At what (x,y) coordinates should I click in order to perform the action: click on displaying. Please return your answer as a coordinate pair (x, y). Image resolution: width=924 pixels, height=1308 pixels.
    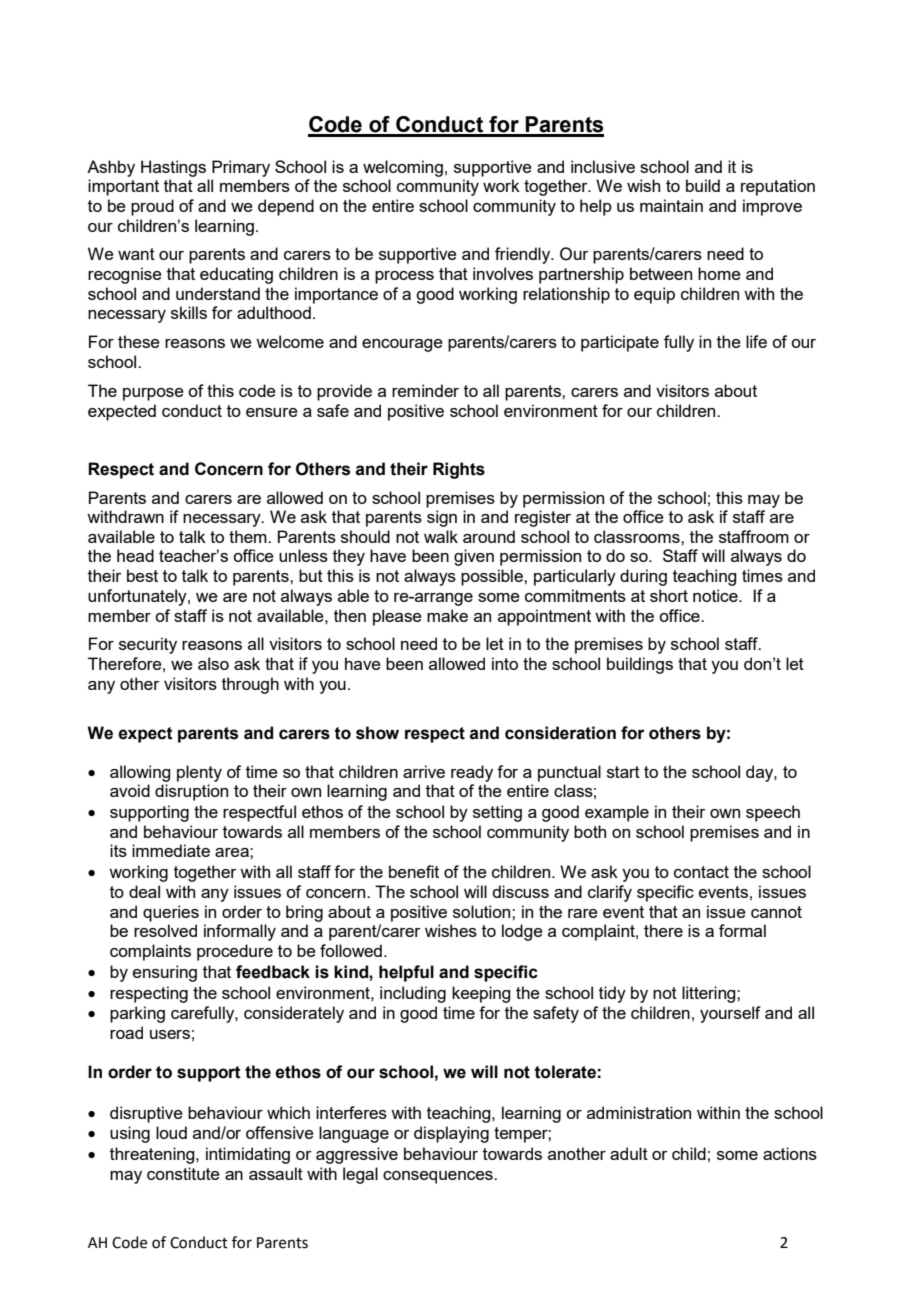
    Looking at the image, I should click on (451, 1134).
